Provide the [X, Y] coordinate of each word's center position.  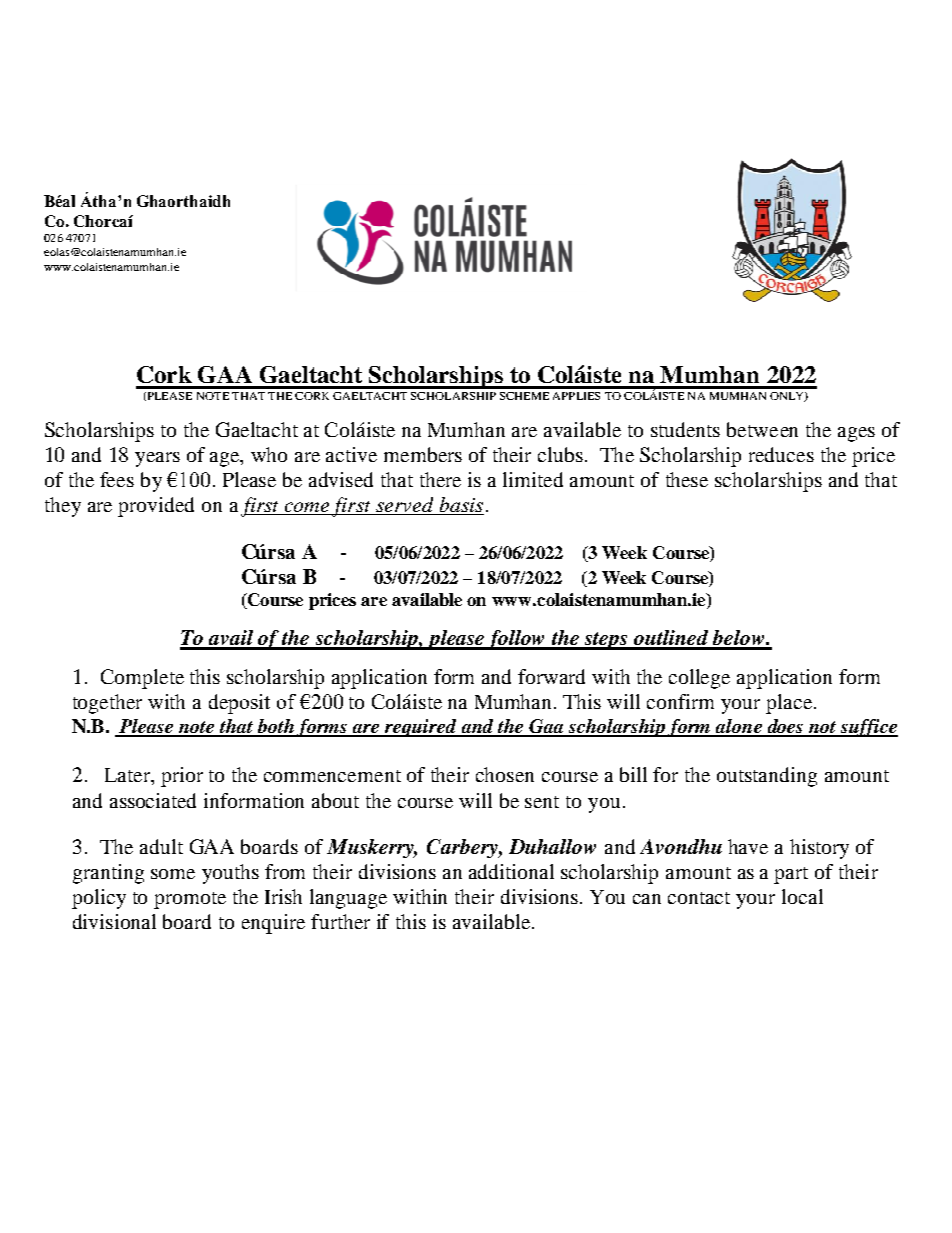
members [423, 454]
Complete [142, 679]
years [157, 459]
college [699, 679]
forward [551, 676]
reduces [781, 454]
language [348, 899]
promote [190, 900]
